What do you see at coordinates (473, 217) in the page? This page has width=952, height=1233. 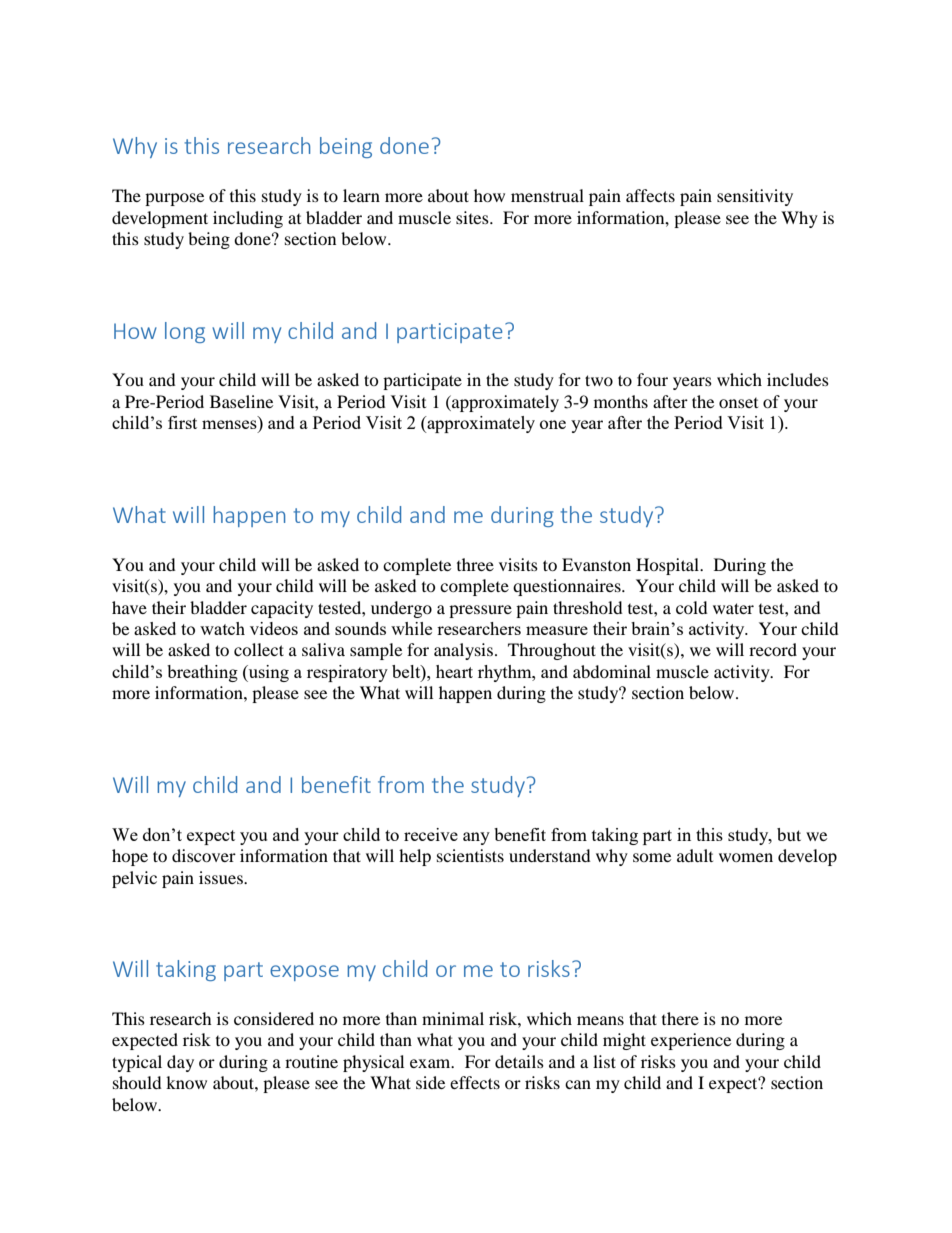 I see `sites` at bounding box center [473, 217].
